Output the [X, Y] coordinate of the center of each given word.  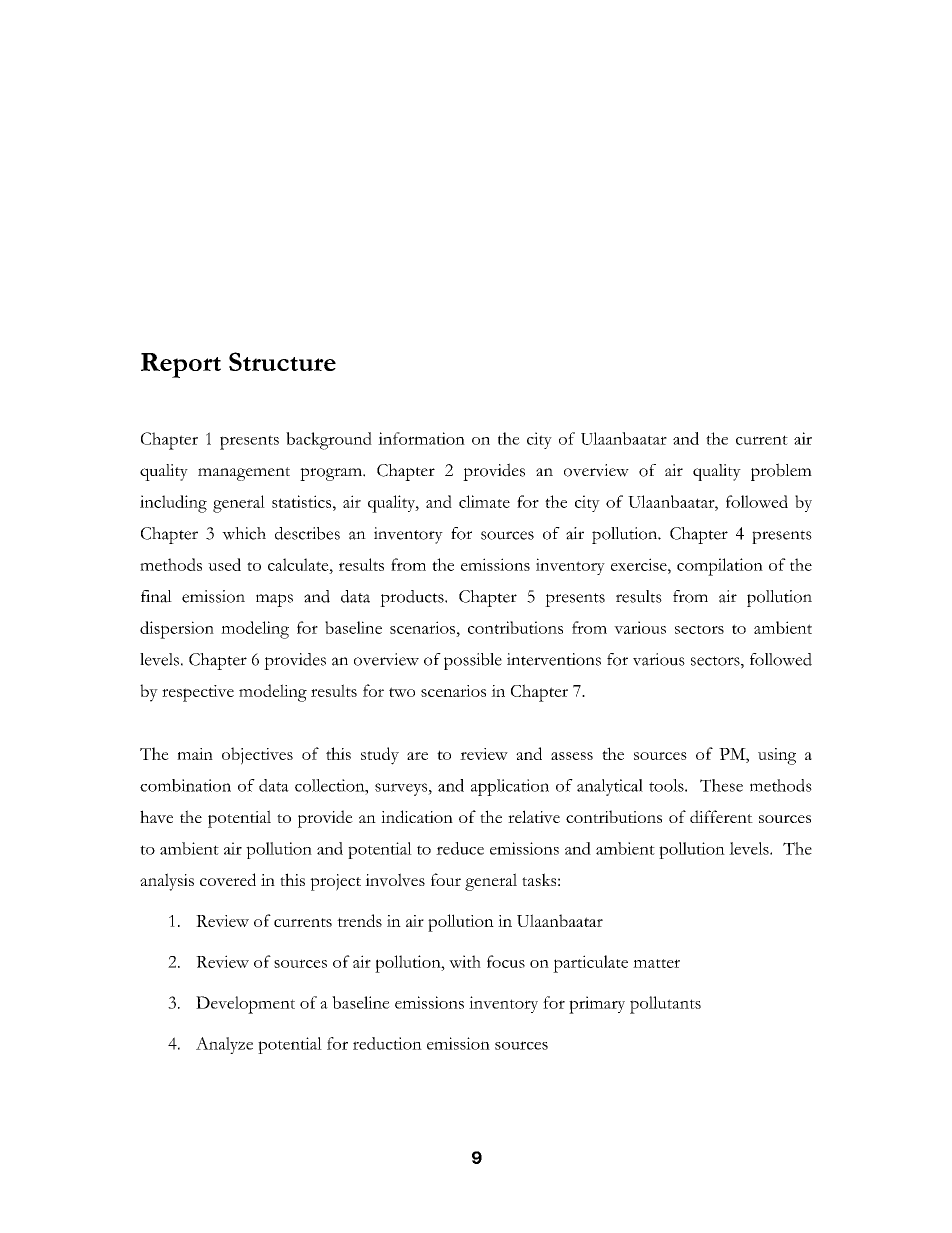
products [413, 598]
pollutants [665, 1005]
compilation [720, 567]
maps [274, 600]
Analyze [224, 1045]
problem [781, 472]
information [421, 438]
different [721, 816]
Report [181, 365]
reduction [387, 1043]
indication [417, 816]
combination [185, 785]
